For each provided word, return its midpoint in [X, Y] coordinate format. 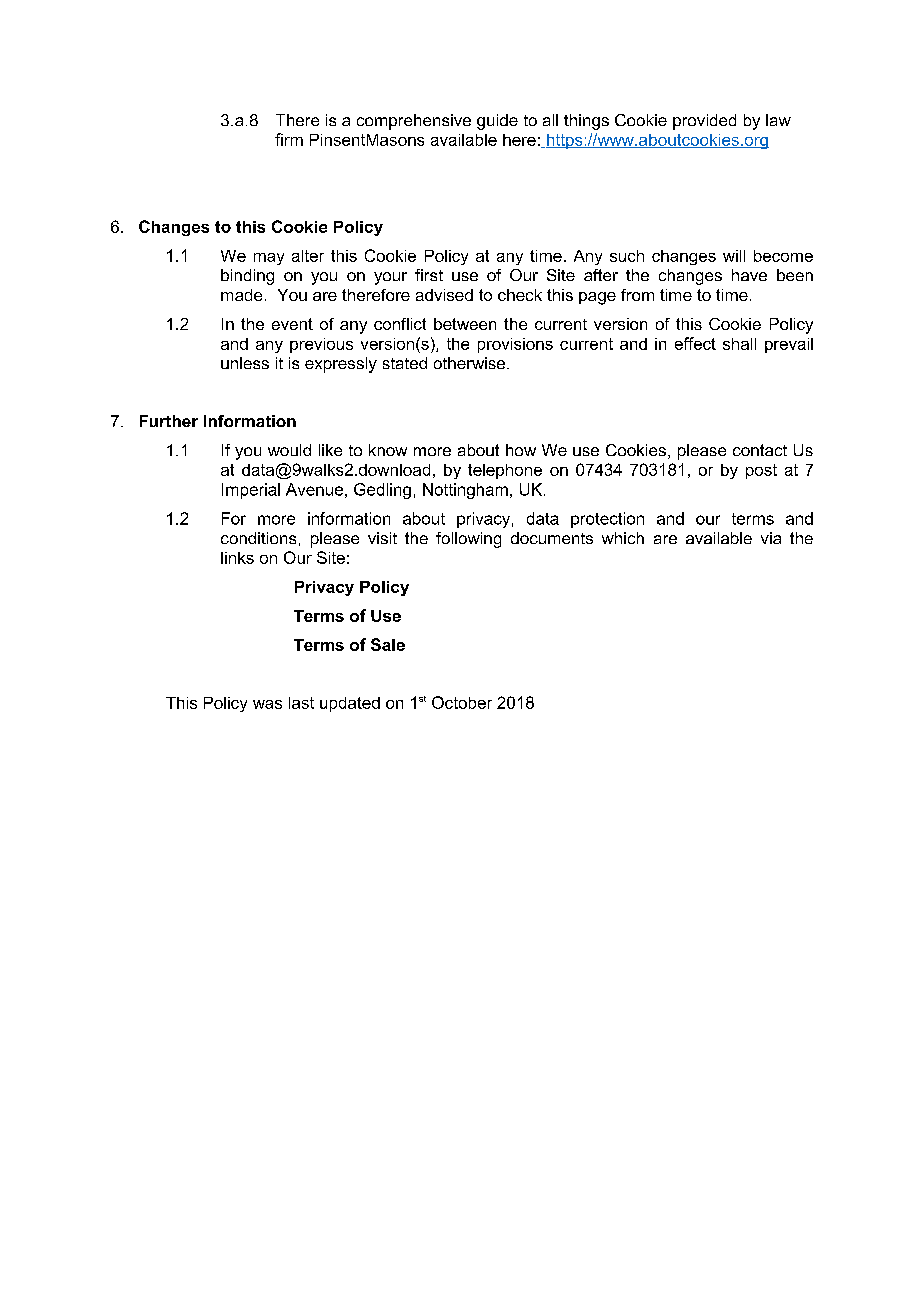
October [462, 702]
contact [760, 450]
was [267, 704]
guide [497, 122]
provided [704, 122]
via [771, 538]
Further [169, 421]
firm [289, 139]
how [521, 450]
